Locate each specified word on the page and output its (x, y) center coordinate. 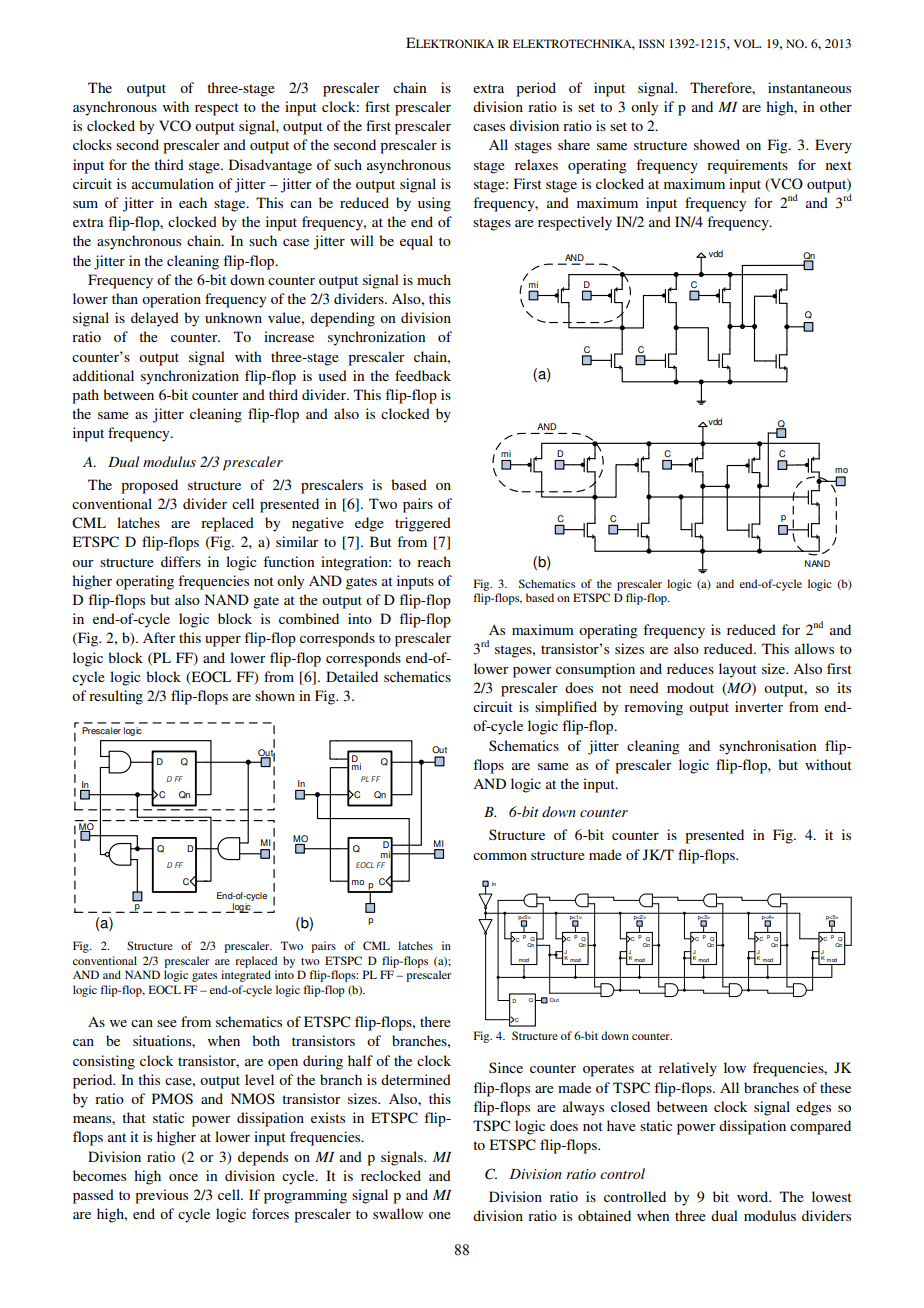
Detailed (352, 676)
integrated (246, 976)
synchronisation (767, 747)
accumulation (173, 183)
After (159, 637)
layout (738, 670)
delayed (155, 319)
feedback (423, 375)
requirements (747, 166)
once (183, 1177)
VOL (747, 43)
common (500, 856)
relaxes (536, 164)
